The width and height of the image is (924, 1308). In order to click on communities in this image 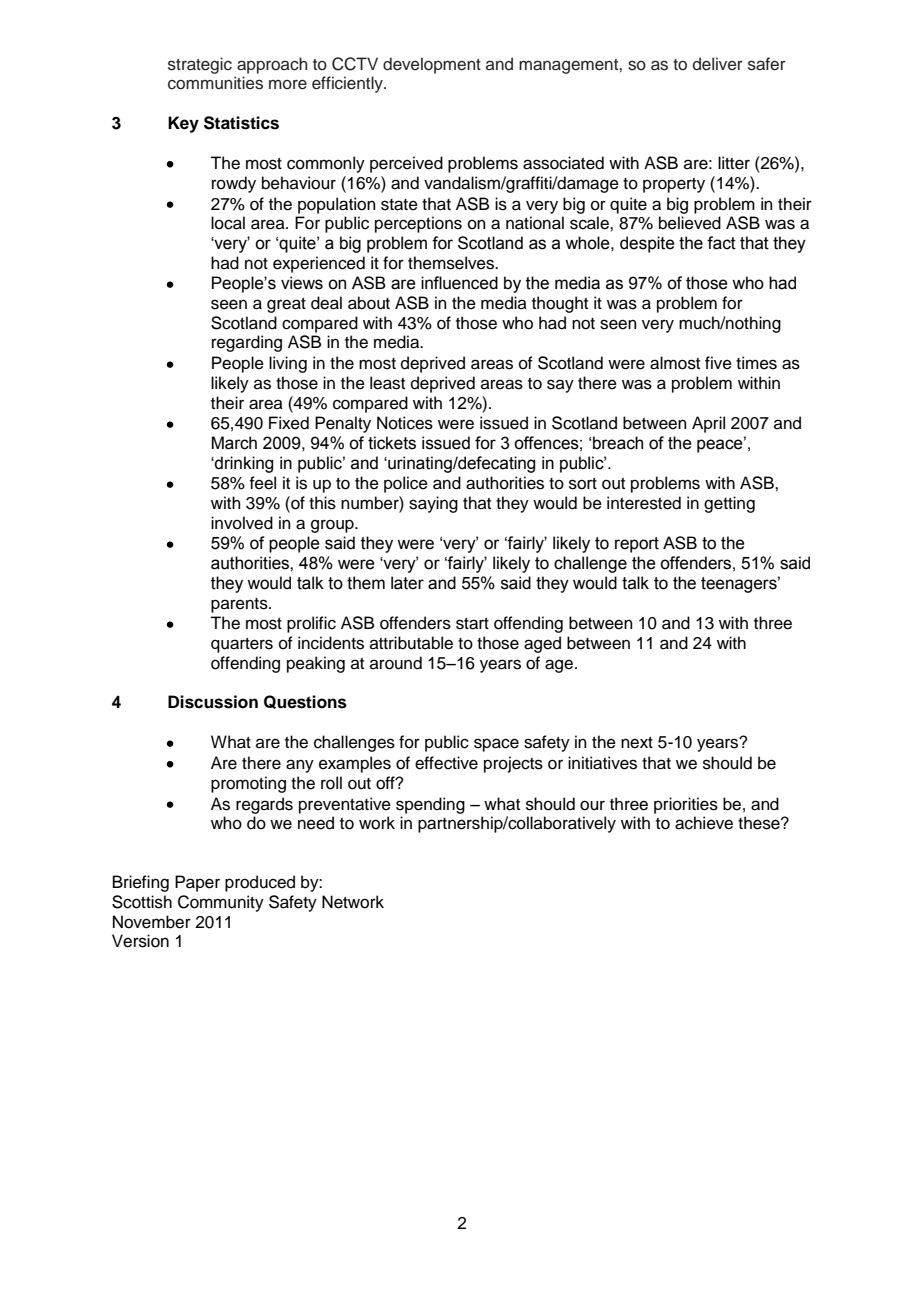, I will do `click(215, 83)`.
